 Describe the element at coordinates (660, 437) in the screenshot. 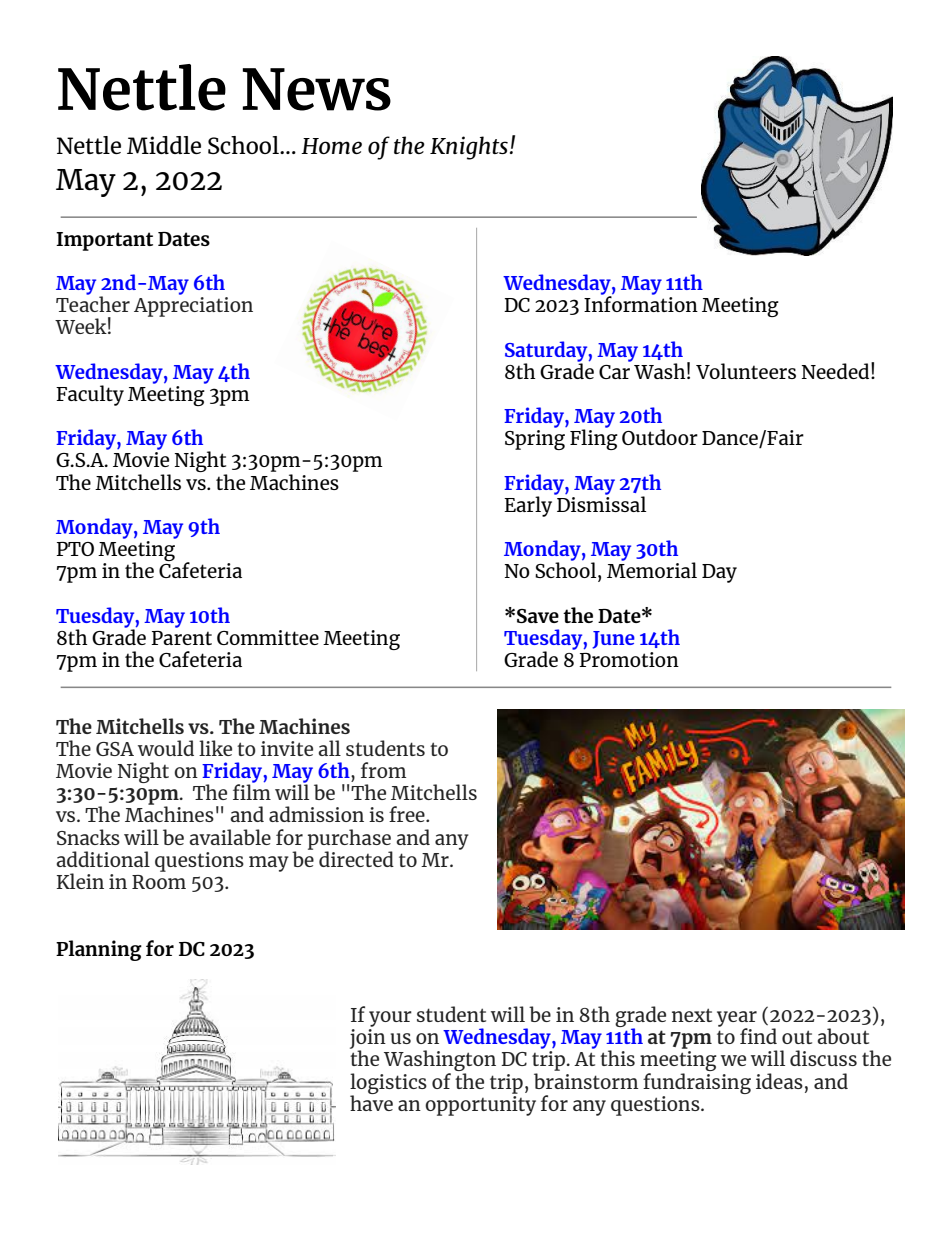

I see `Outdoor` at that location.
